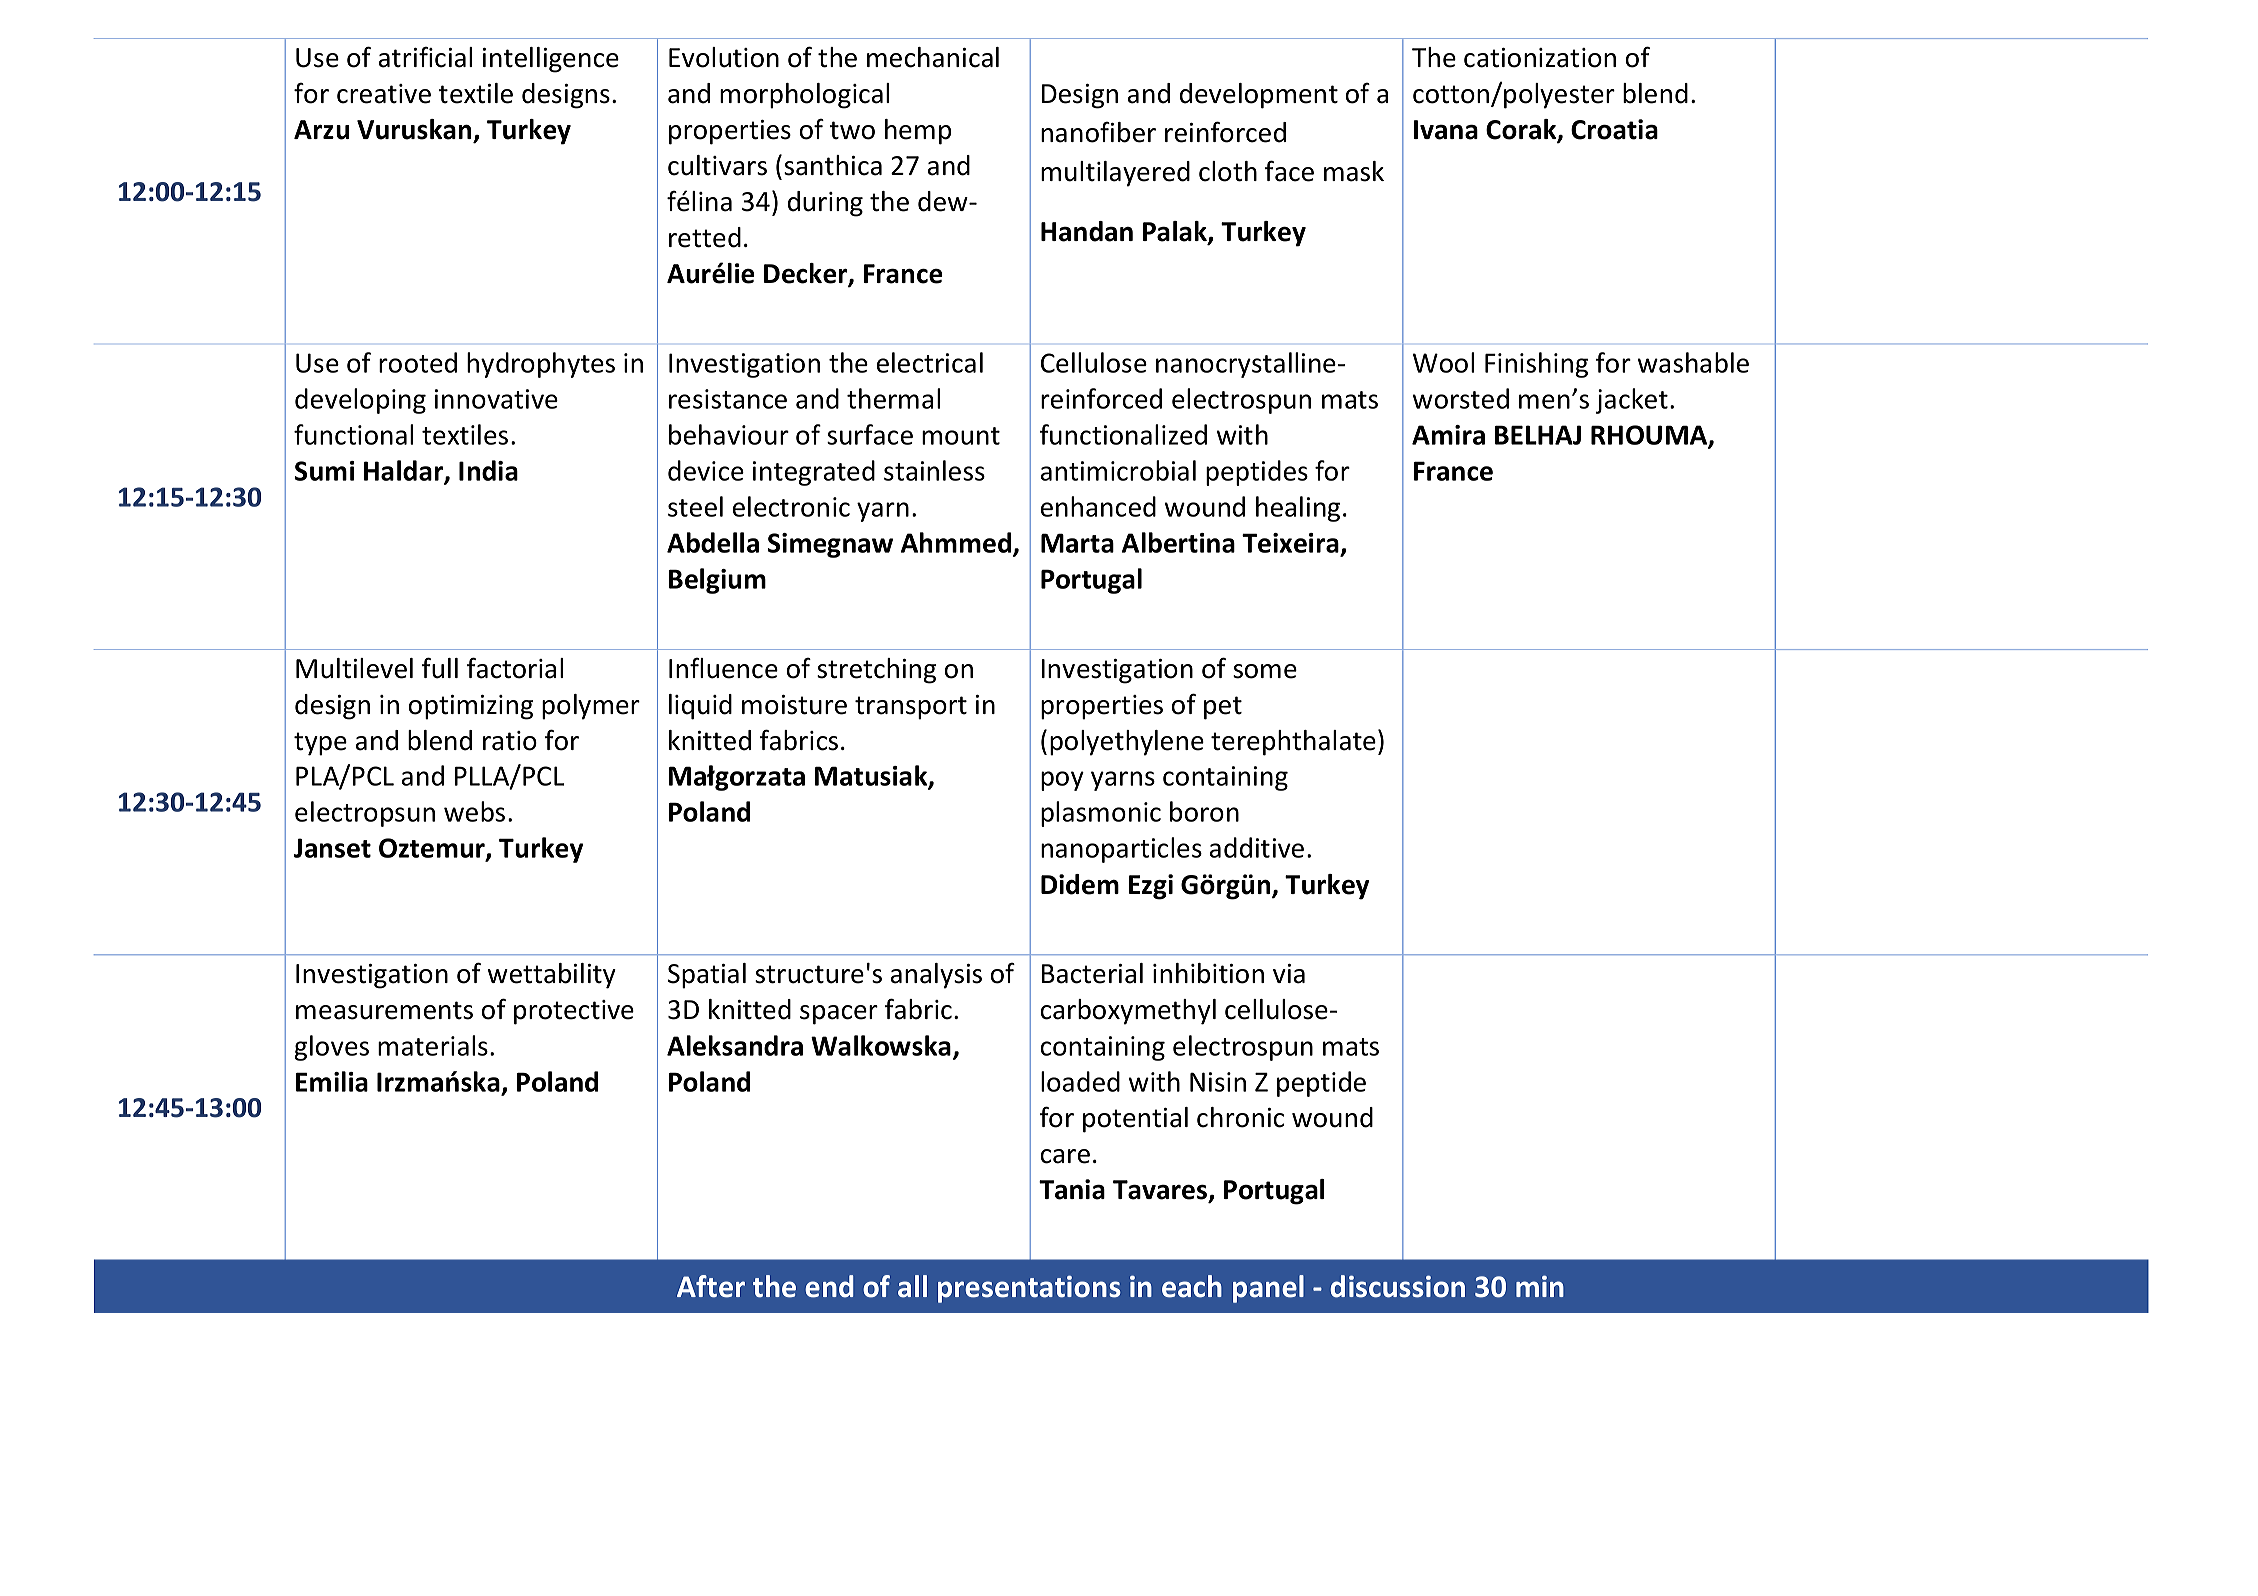 This document has width=2258, height=1596. Describe the element at coordinates (515, 668) in the document. I see `factorial` at that location.
